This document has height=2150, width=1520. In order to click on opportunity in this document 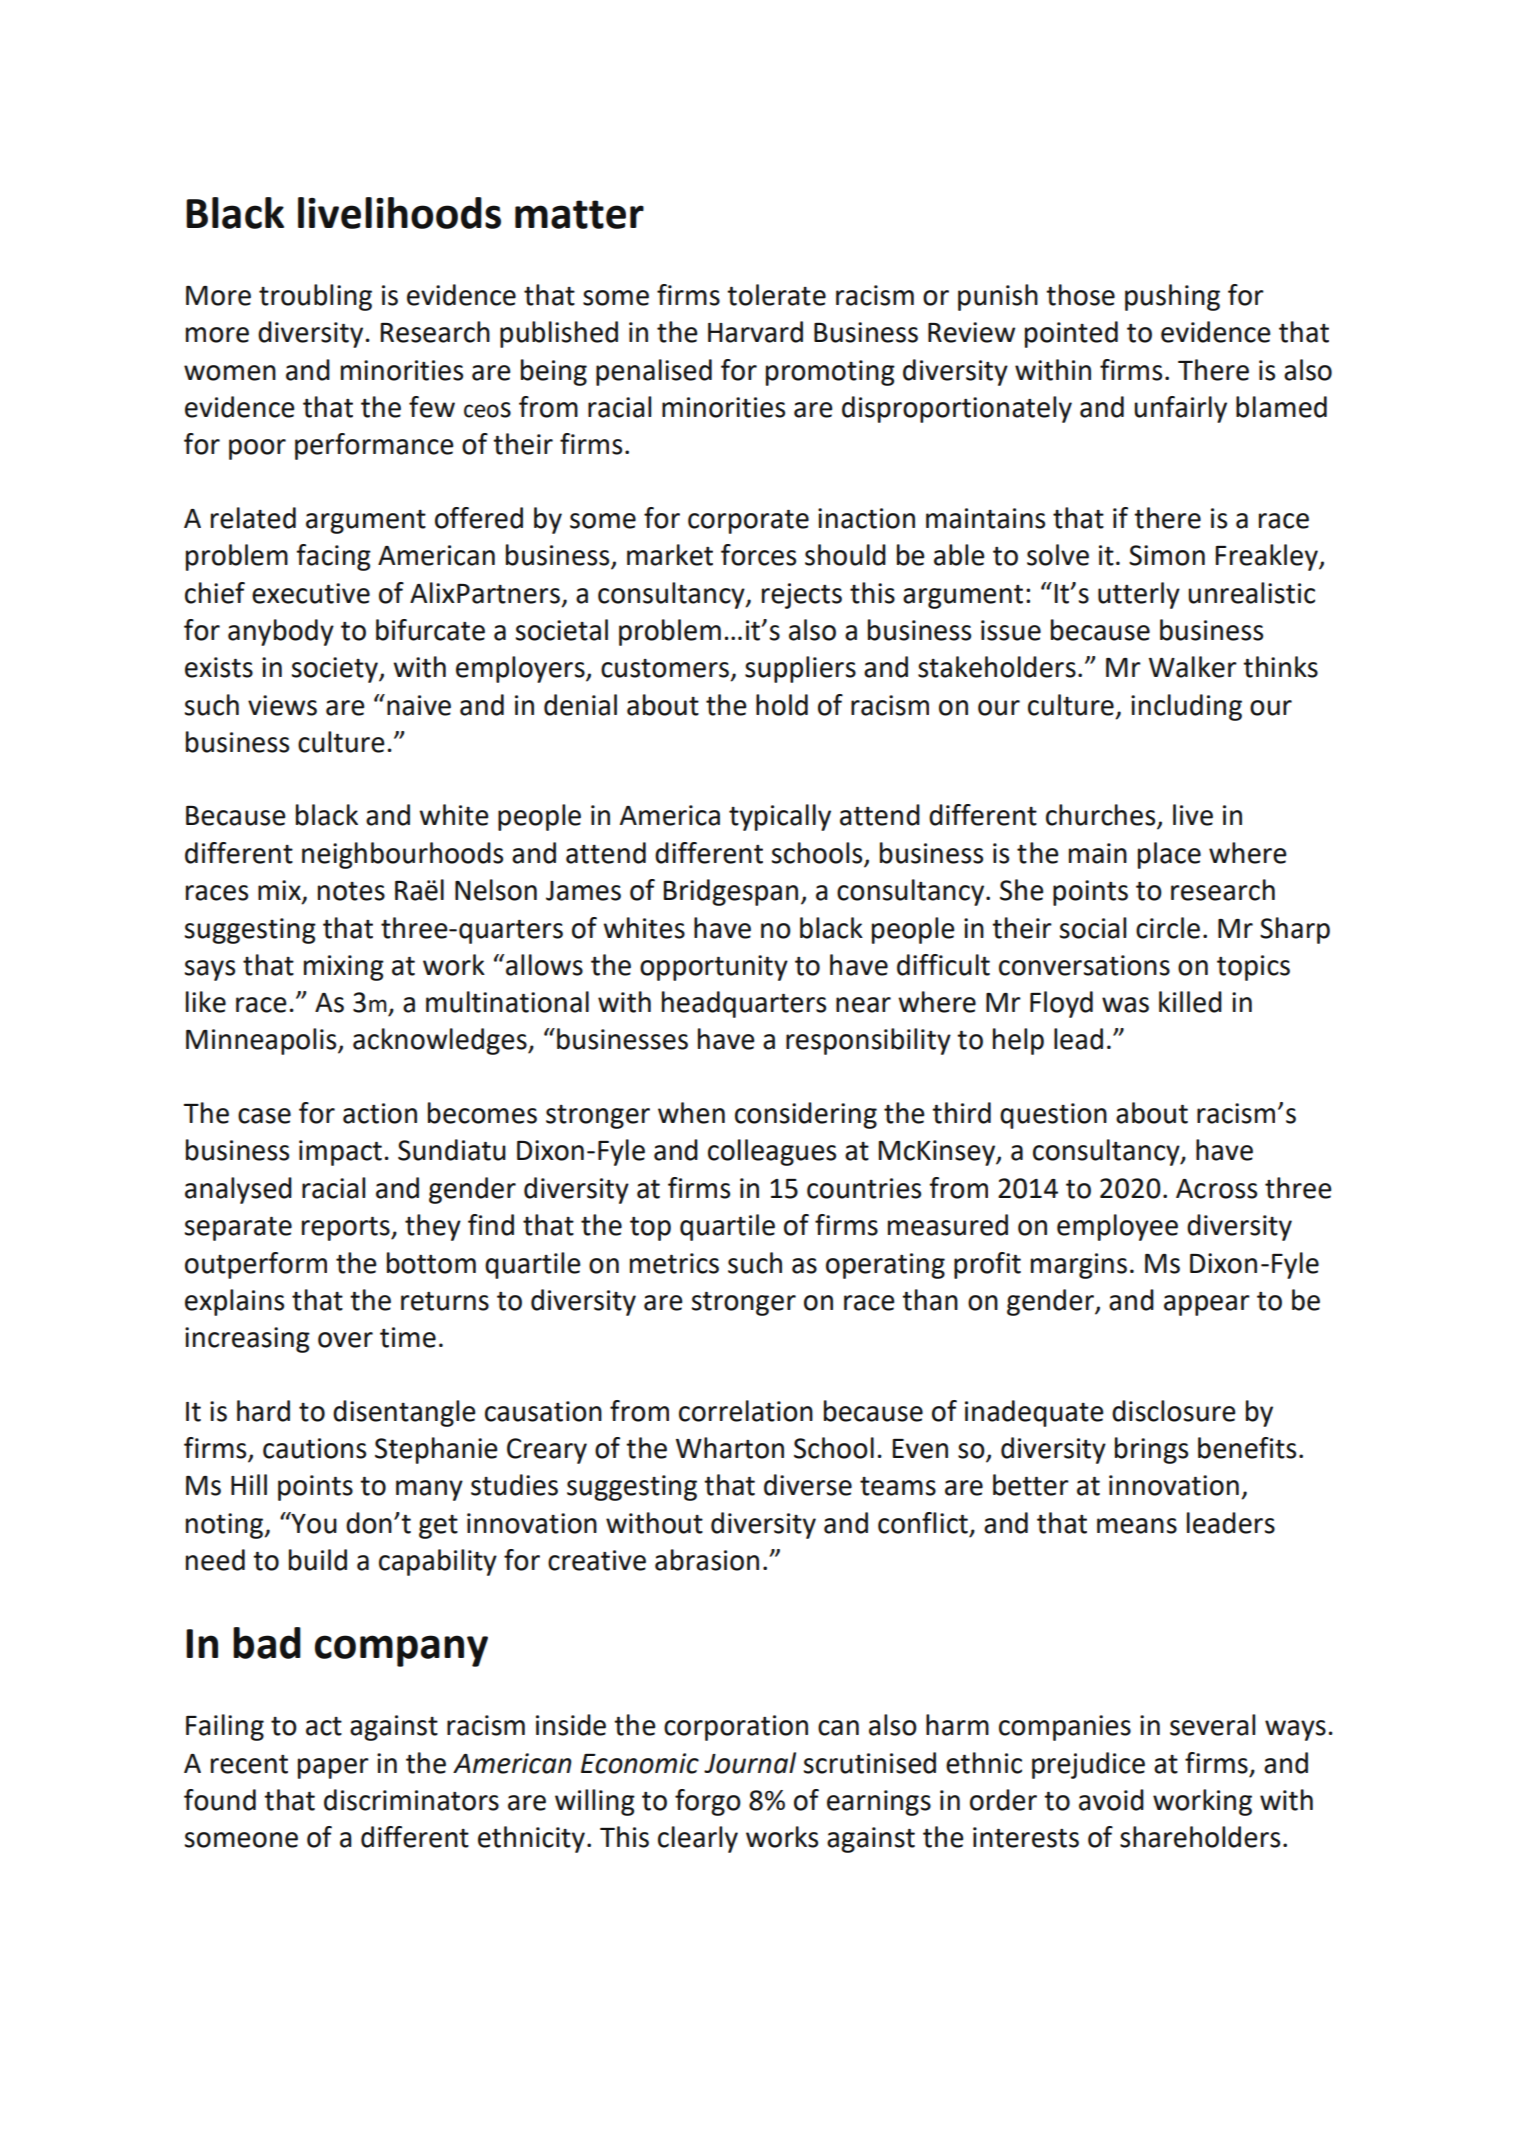, I will do `click(714, 968)`.
